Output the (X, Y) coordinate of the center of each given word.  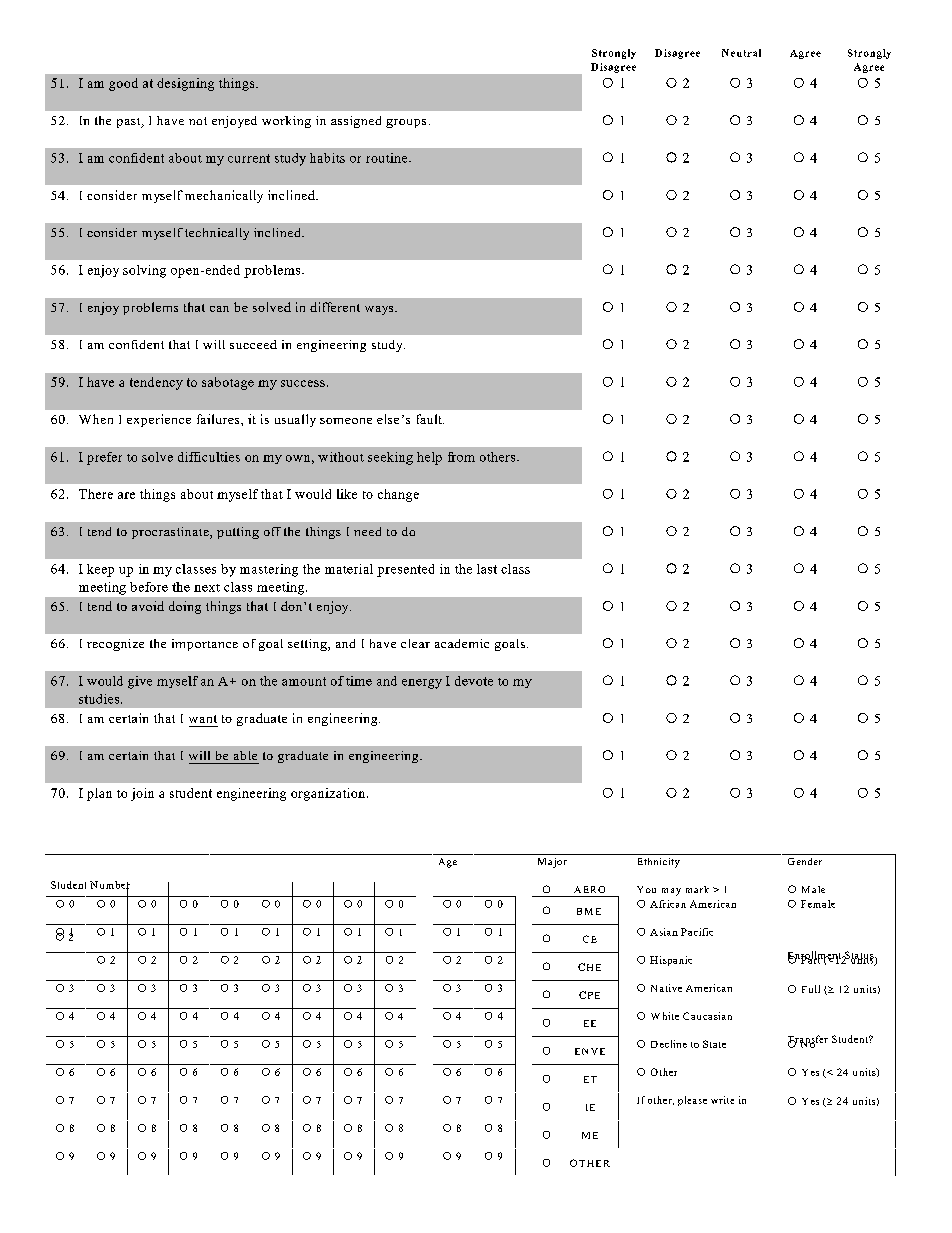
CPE (589, 995)
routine (388, 158)
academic (462, 643)
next (207, 588)
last (487, 569)
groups (406, 123)
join (142, 794)
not (198, 121)
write (722, 1100)
